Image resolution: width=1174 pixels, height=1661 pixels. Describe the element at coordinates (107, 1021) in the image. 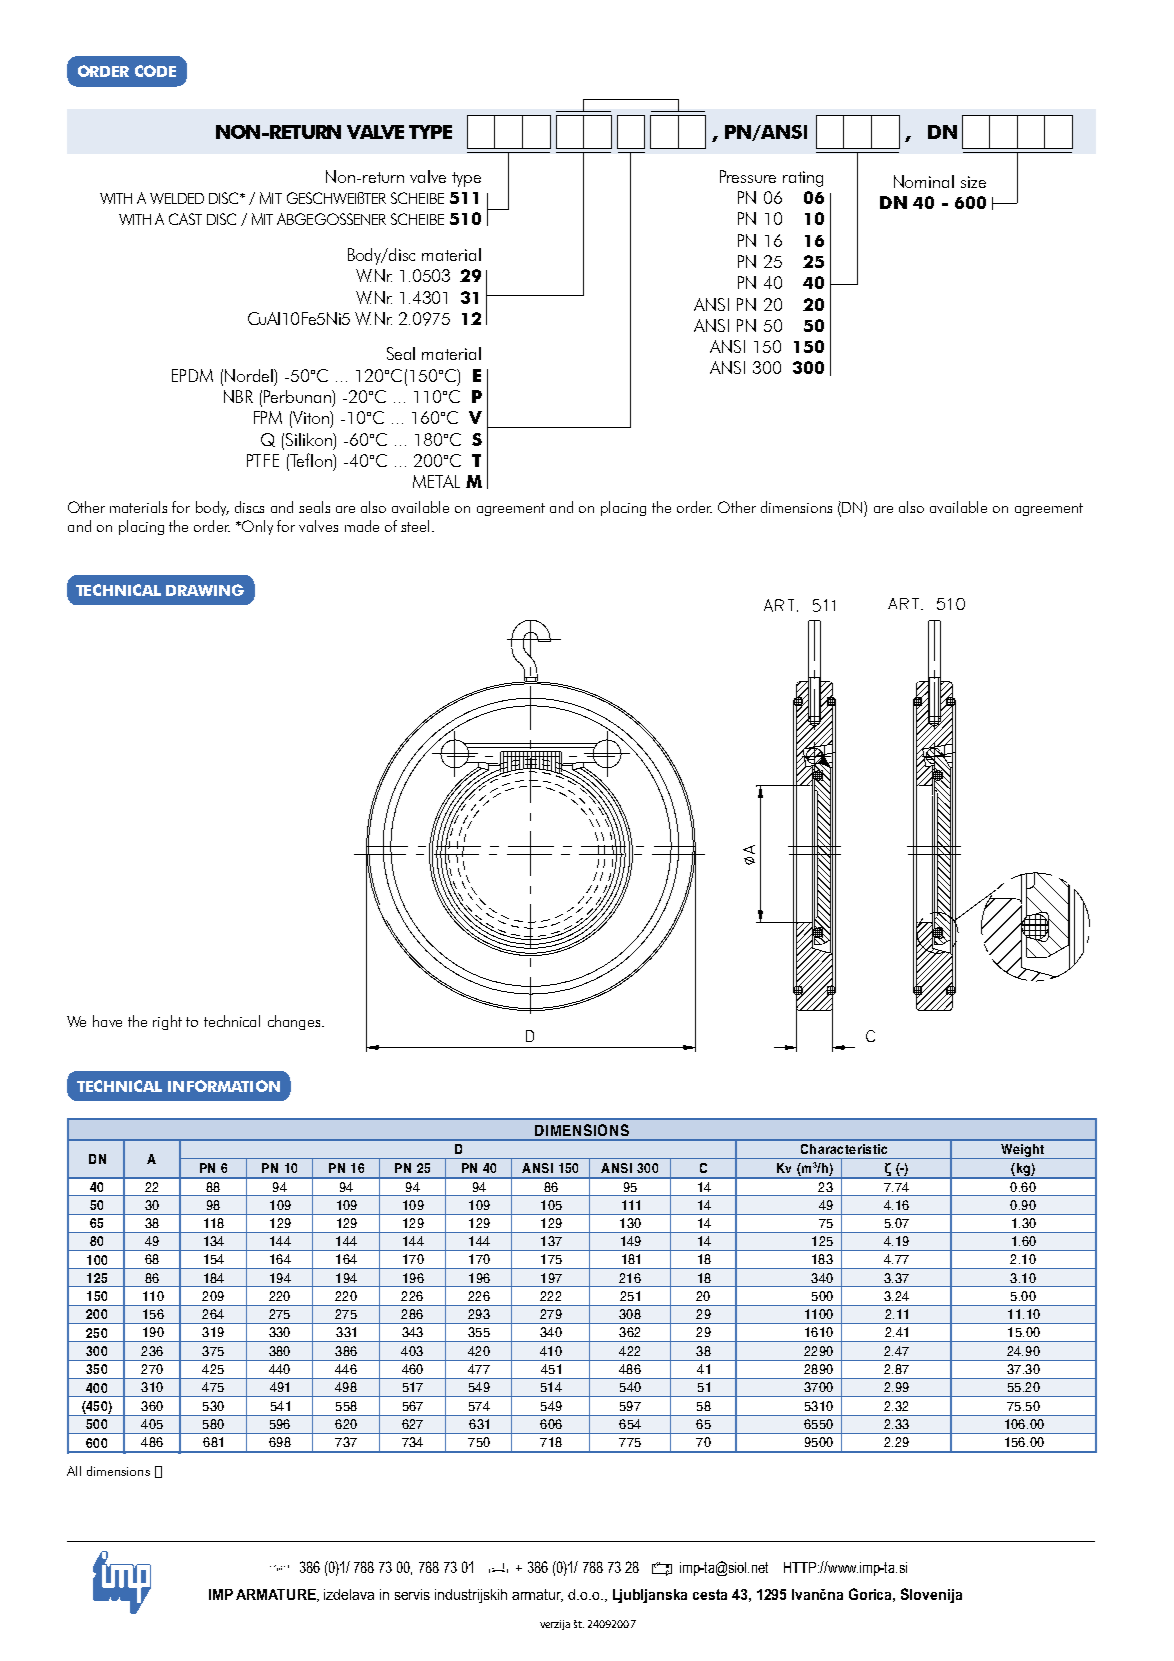

I see `have` at that location.
